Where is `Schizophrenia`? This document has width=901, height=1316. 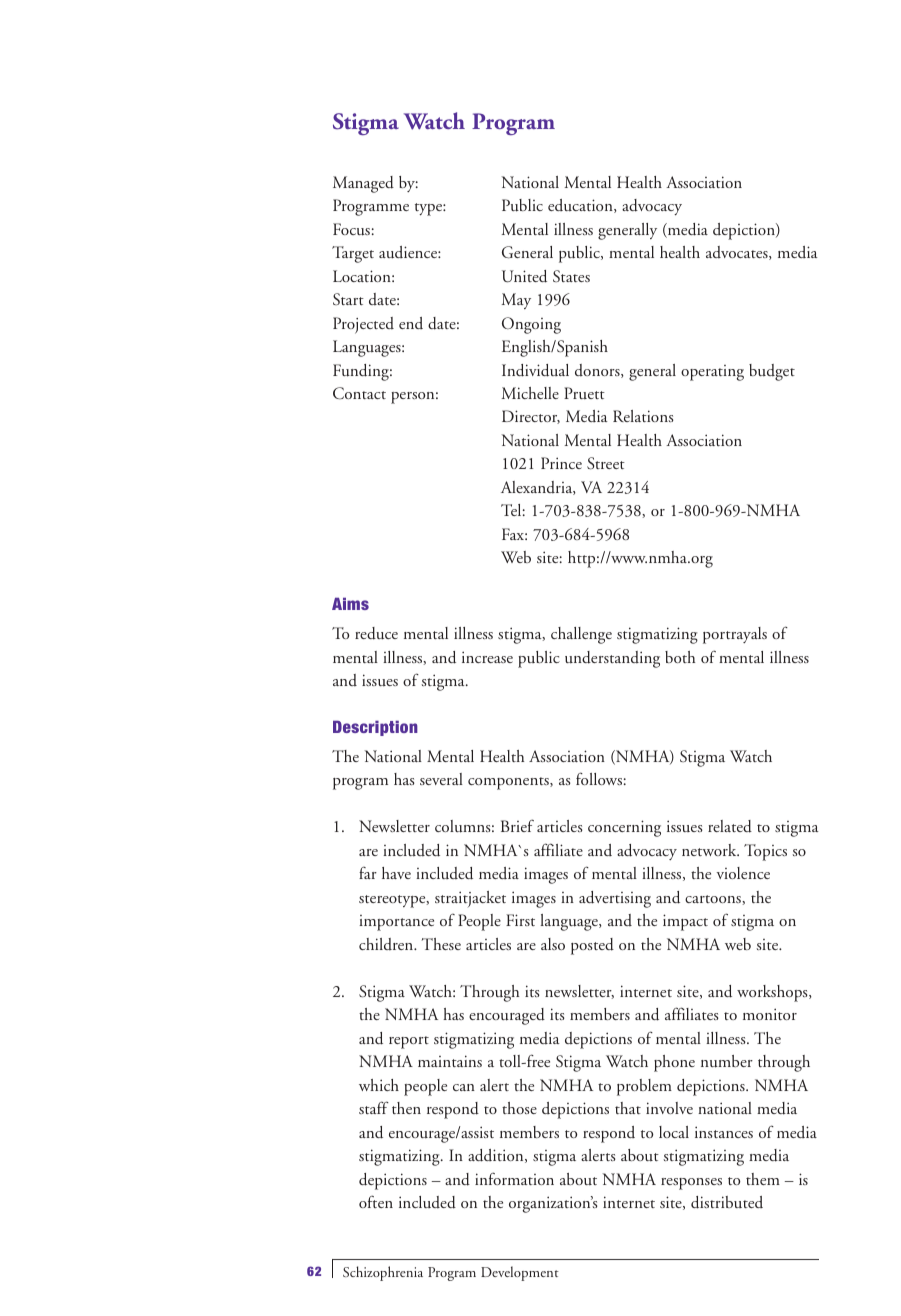 Schizophrenia is located at coordinates (383, 1273).
